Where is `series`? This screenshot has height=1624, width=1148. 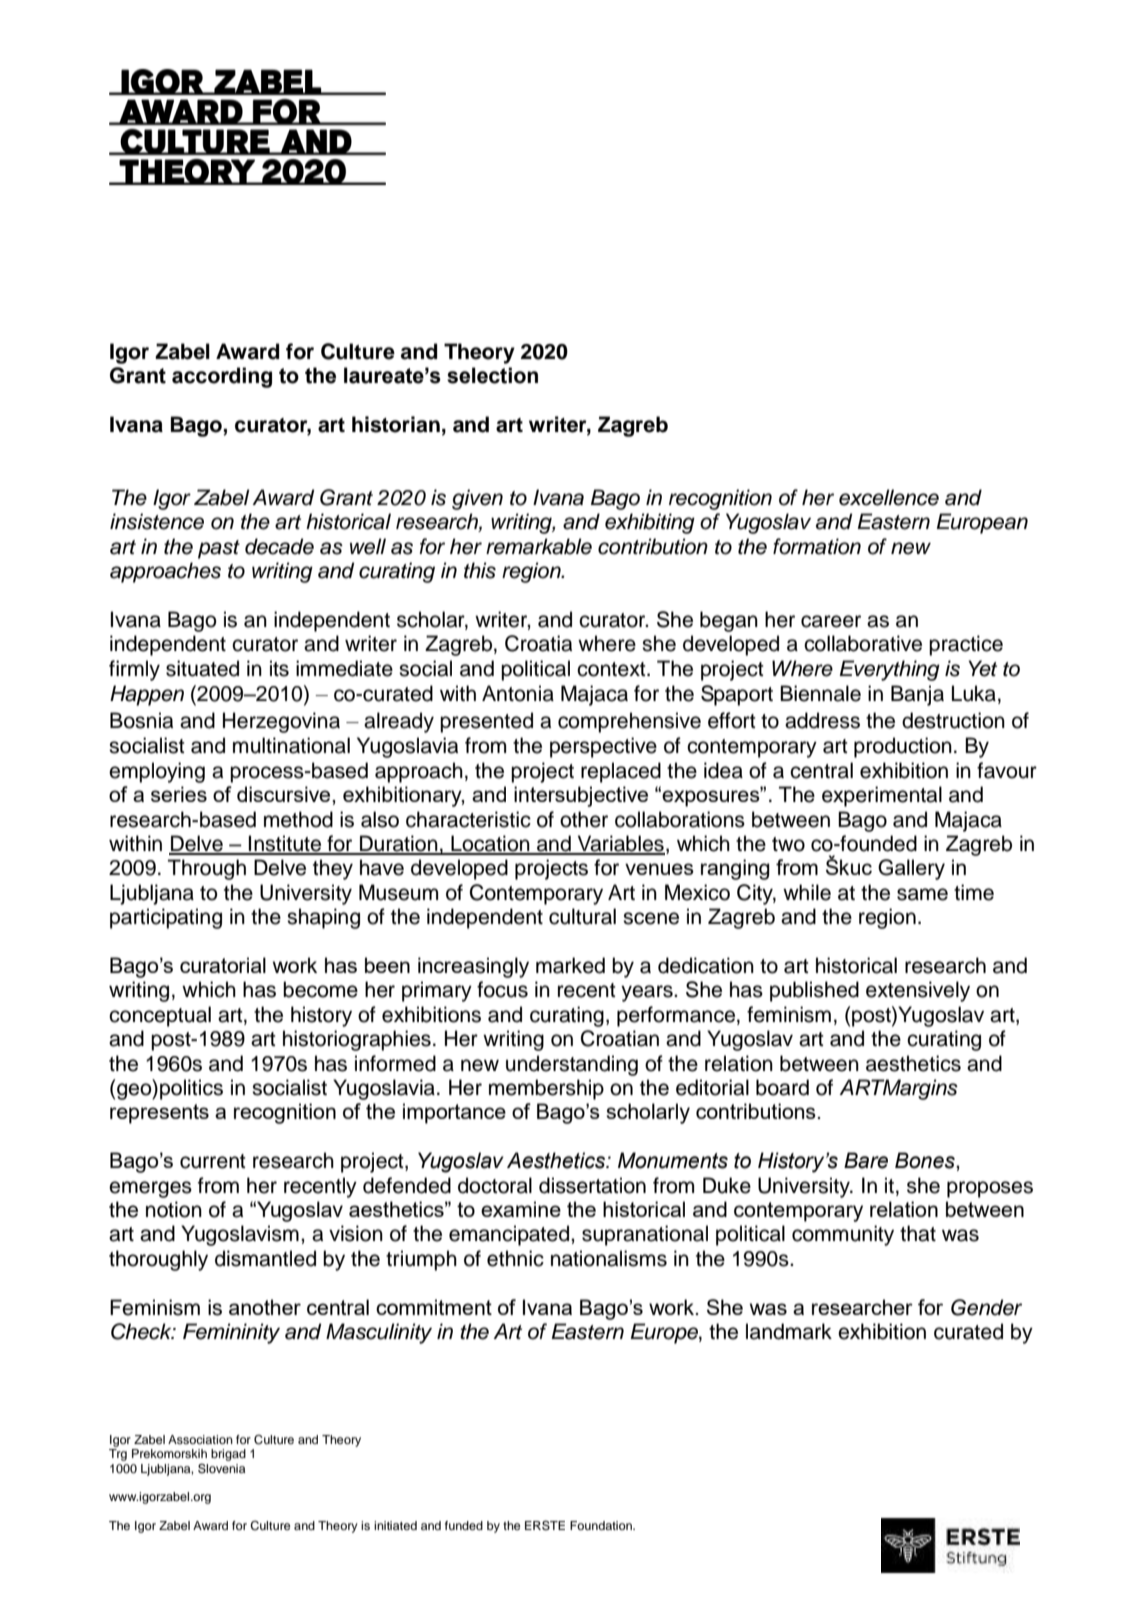
series is located at coordinates (179, 794).
